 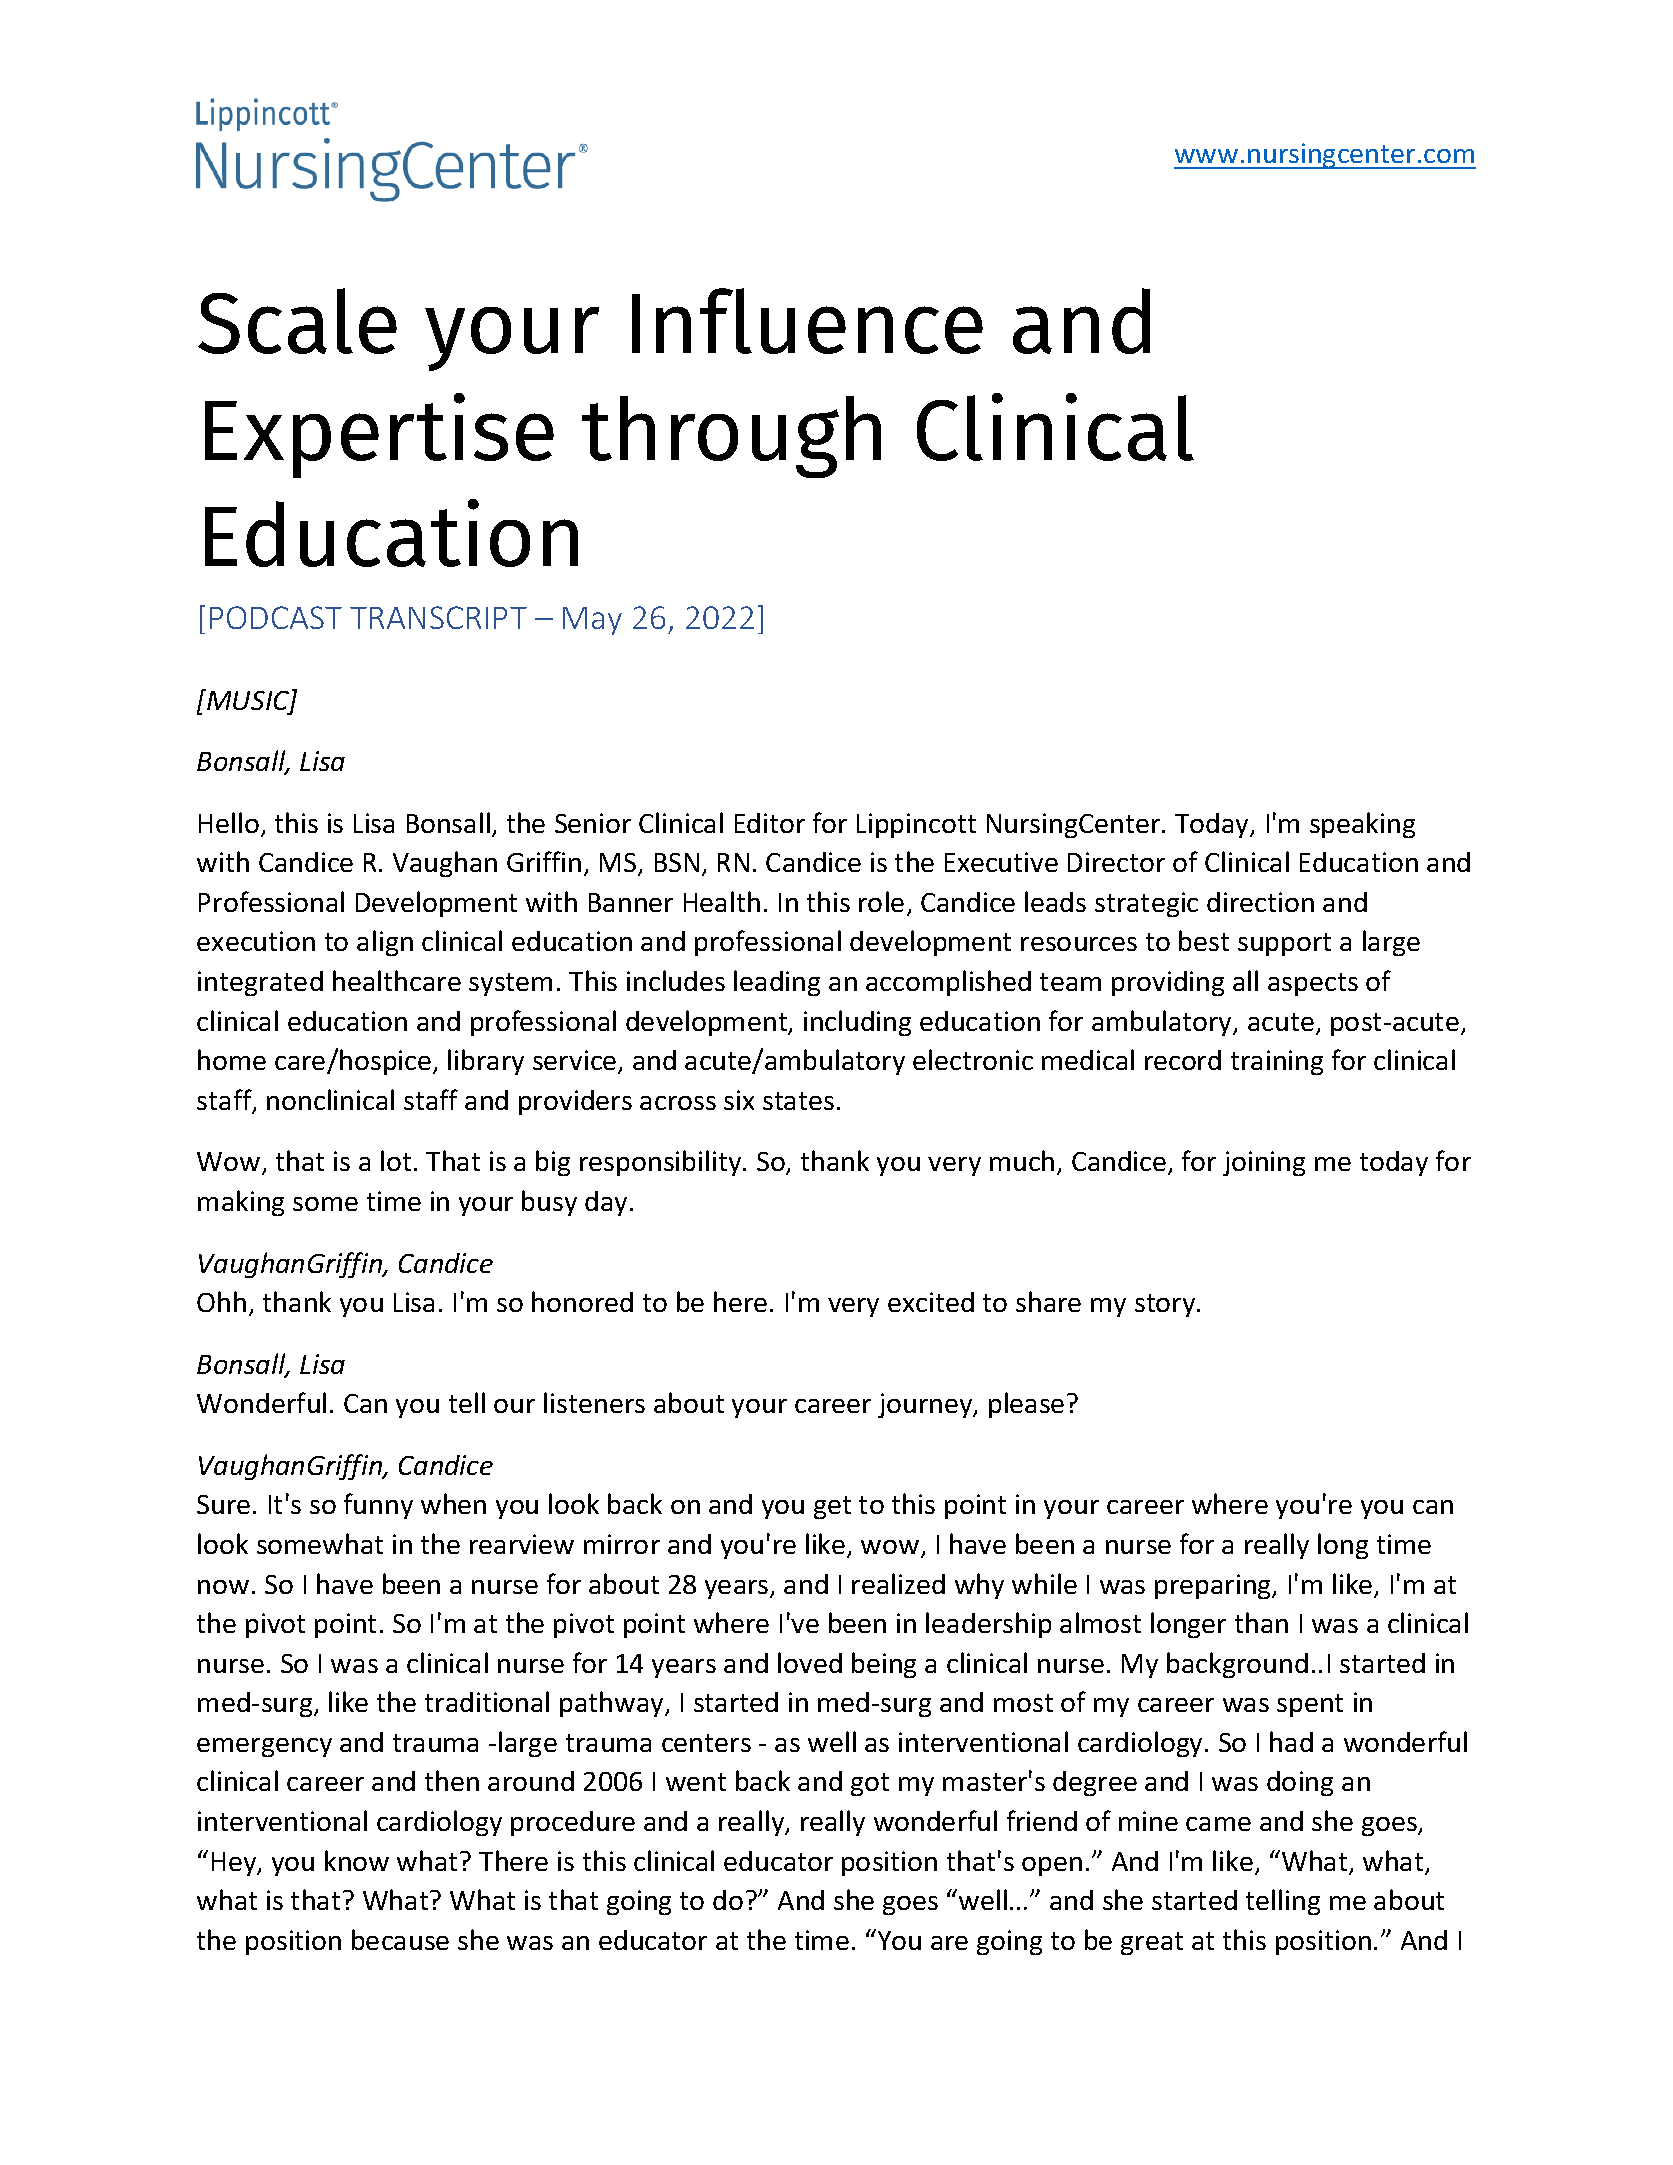 I want to click on Scale, so click(x=297, y=321).
